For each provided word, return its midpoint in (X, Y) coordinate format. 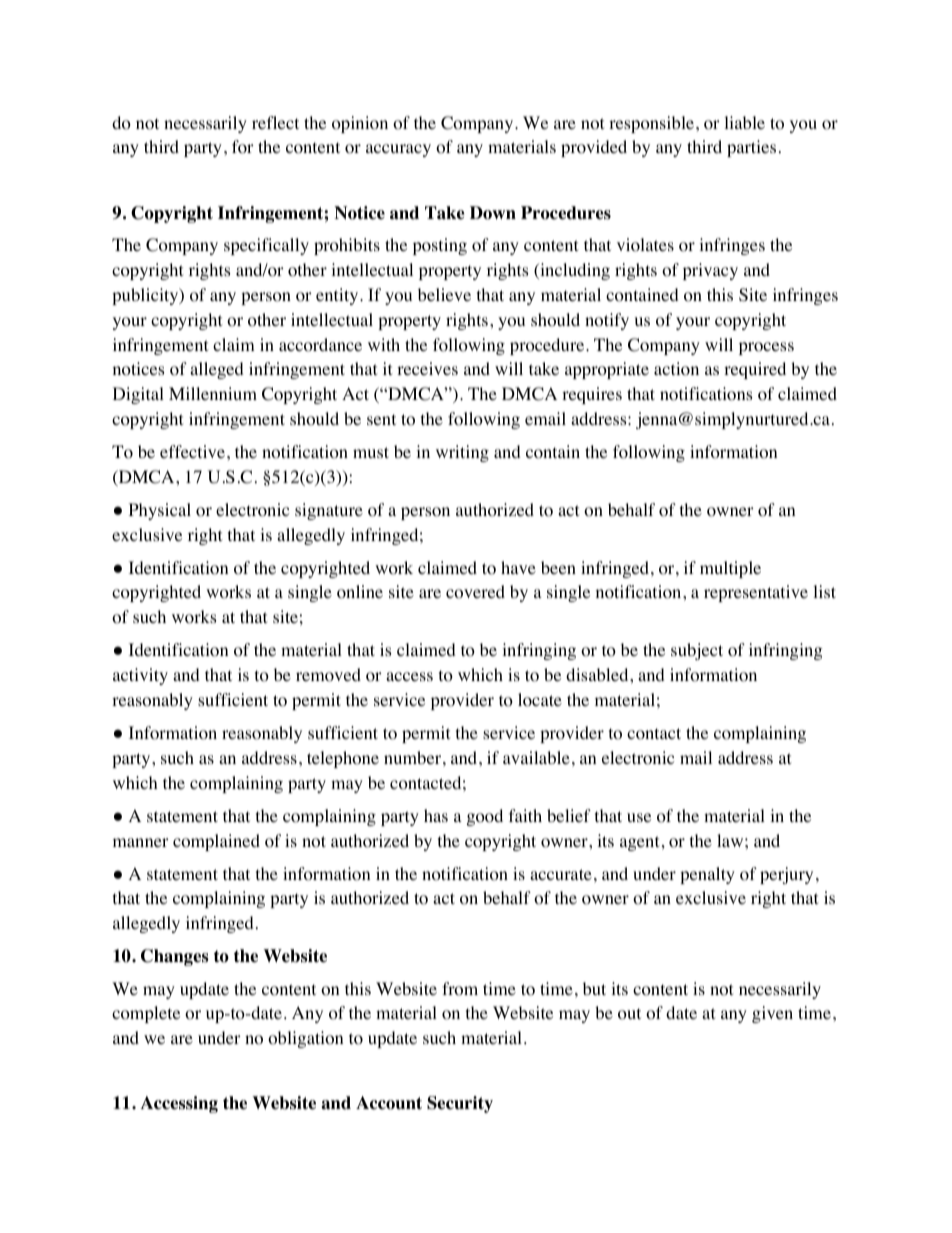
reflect (275, 122)
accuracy (398, 150)
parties (751, 148)
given (772, 1014)
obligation (305, 1039)
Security (460, 1104)
